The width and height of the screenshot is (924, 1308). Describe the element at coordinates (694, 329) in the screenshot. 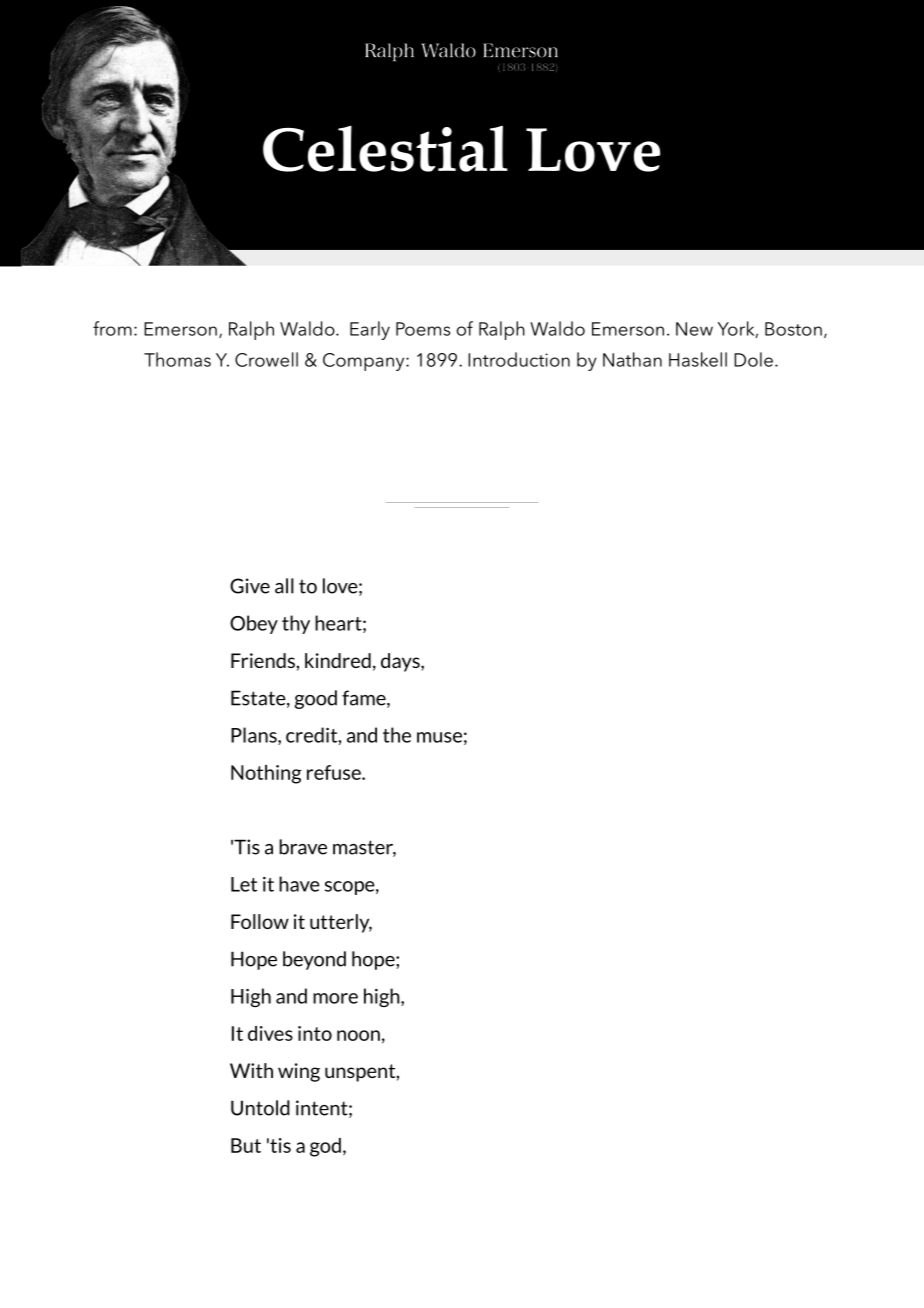

I see `New` at that location.
